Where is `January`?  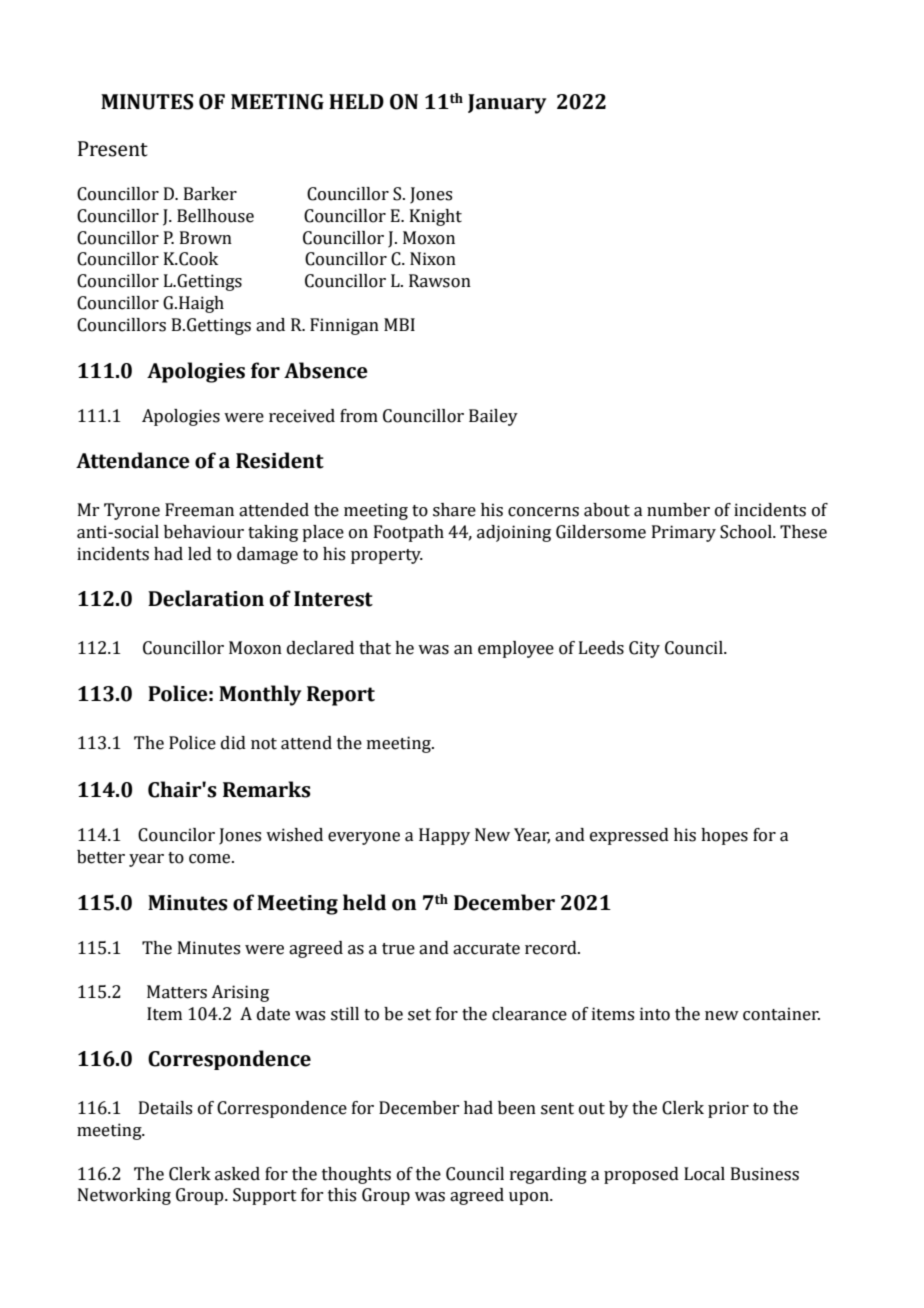 January is located at coordinates (507, 104).
